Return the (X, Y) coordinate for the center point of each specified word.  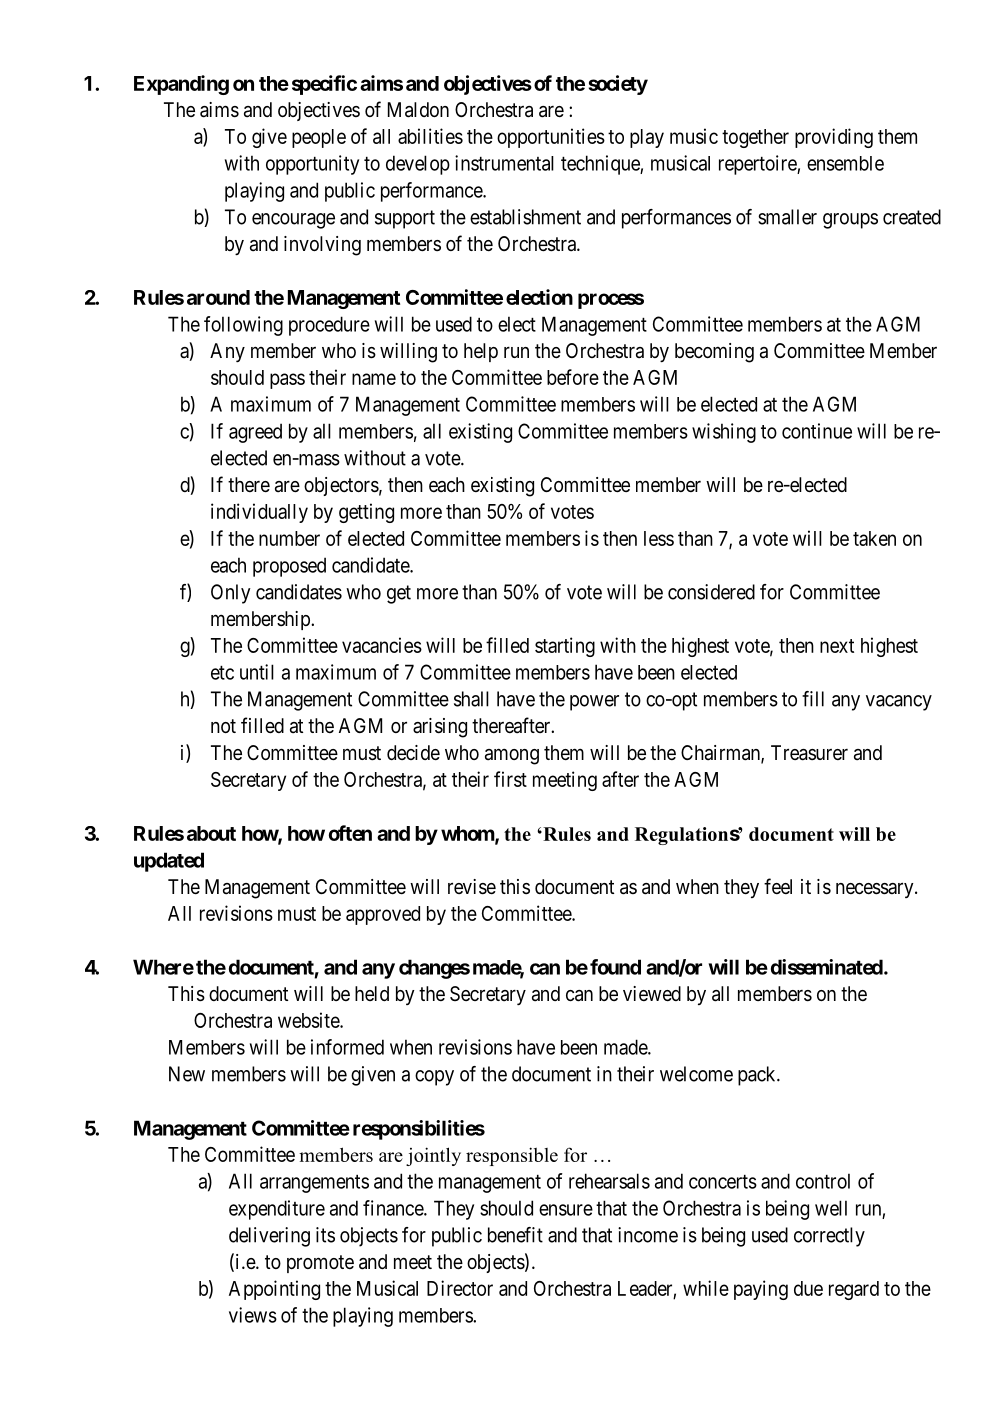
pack (758, 1076)
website (309, 1020)
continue (817, 431)
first (510, 779)
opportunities (551, 138)
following (243, 326)
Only (231, 594)
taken (874, 538)
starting (565, 647)
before (573, 377)
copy (434, 1078)
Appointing (274, 1290)
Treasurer (809, 753)
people (319, 138)
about (211, 833)
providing (834, 138)
